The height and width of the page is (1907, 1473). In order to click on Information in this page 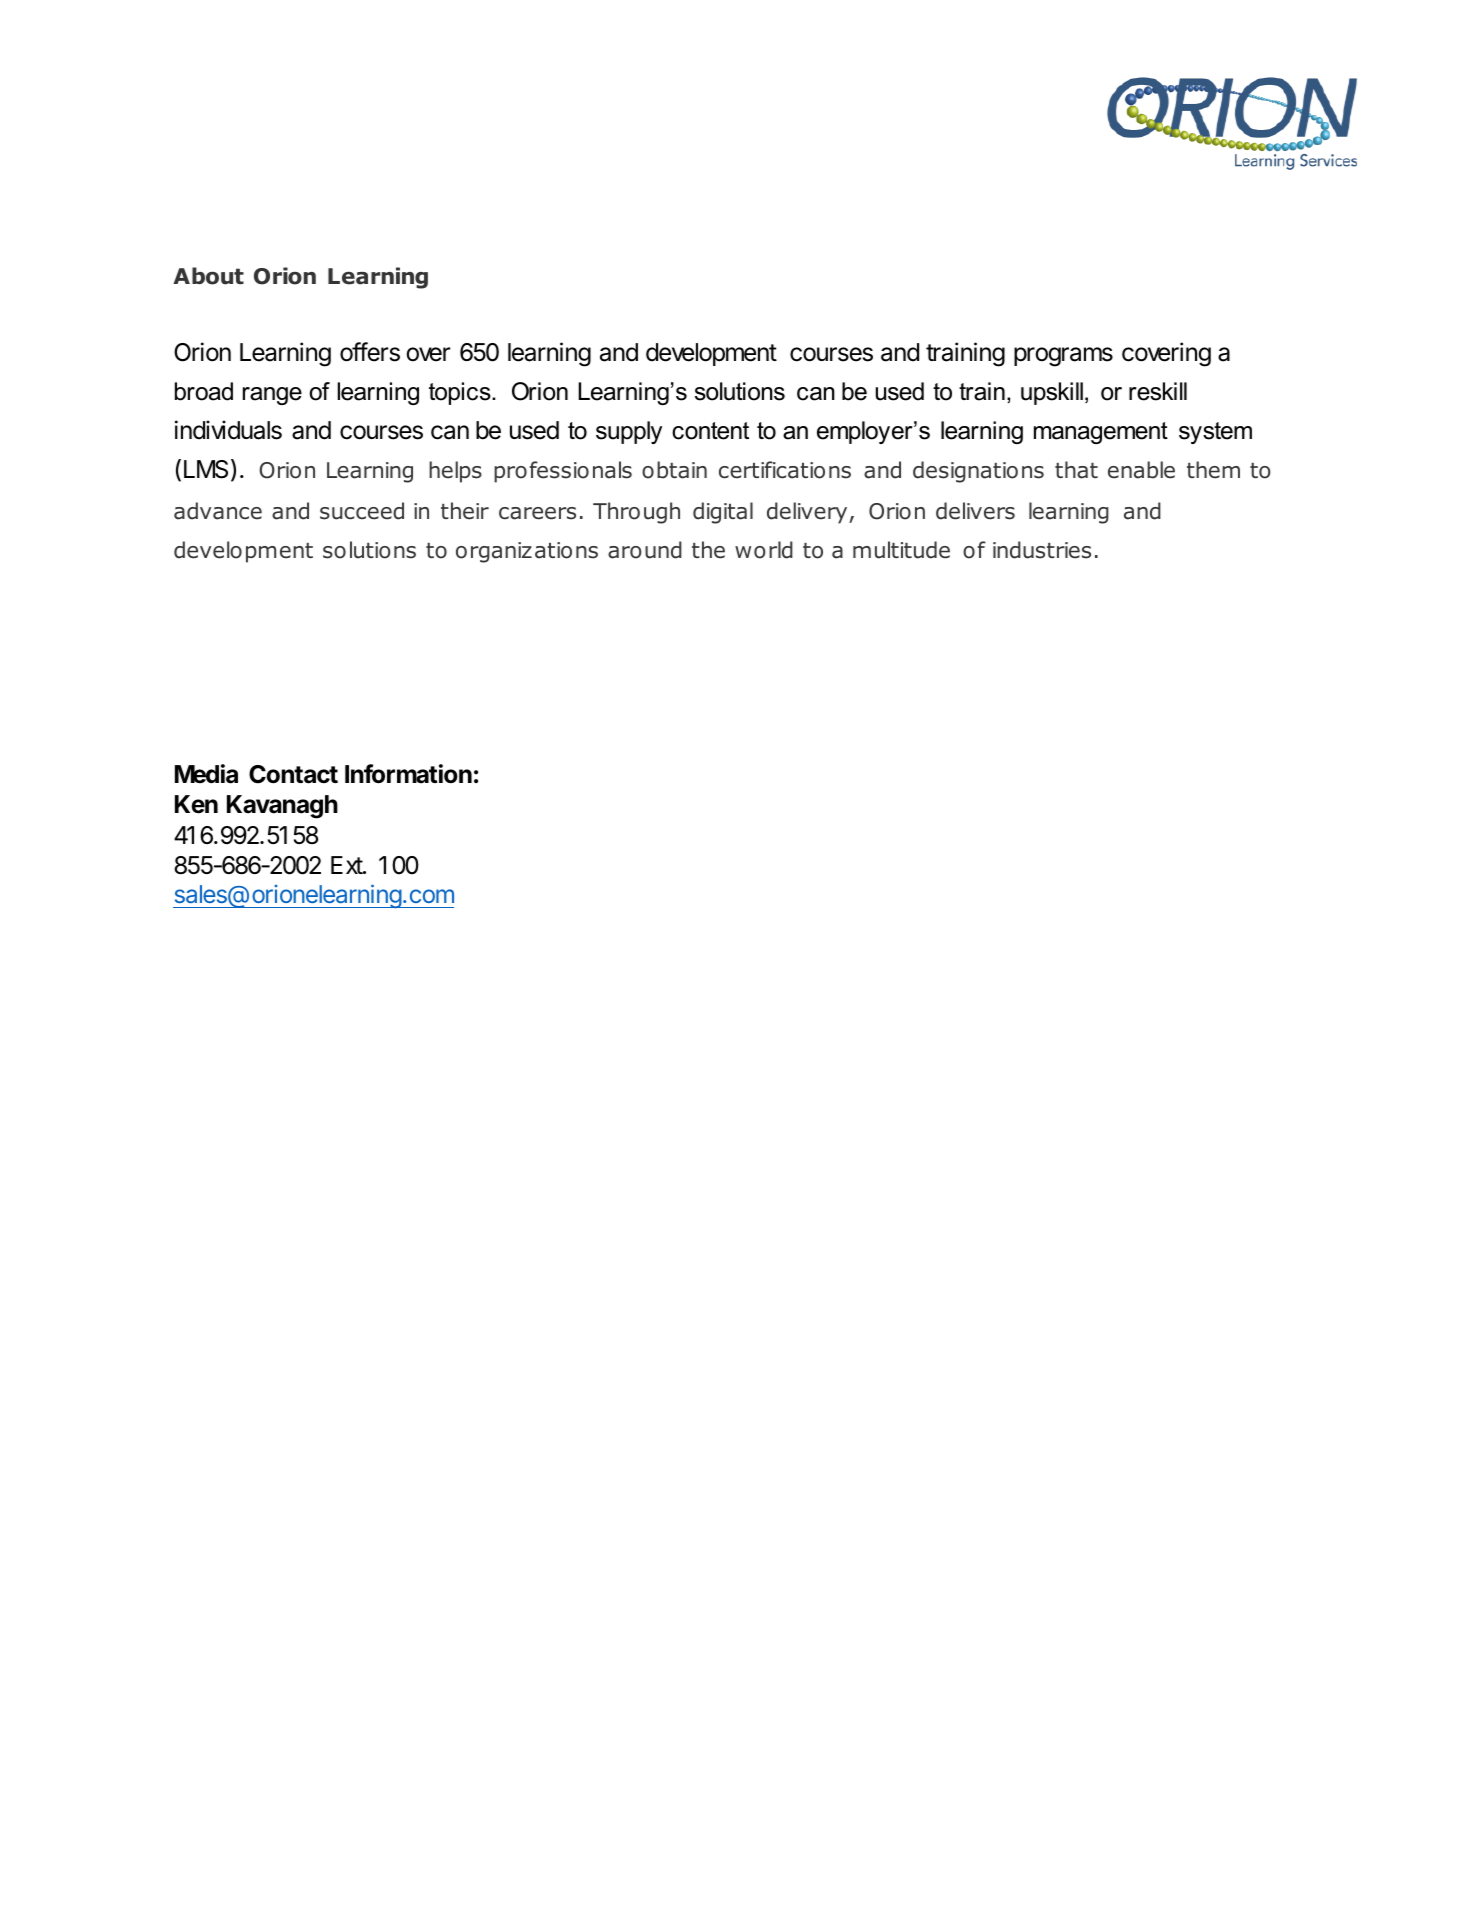, I will do `click(408, 774)`.
